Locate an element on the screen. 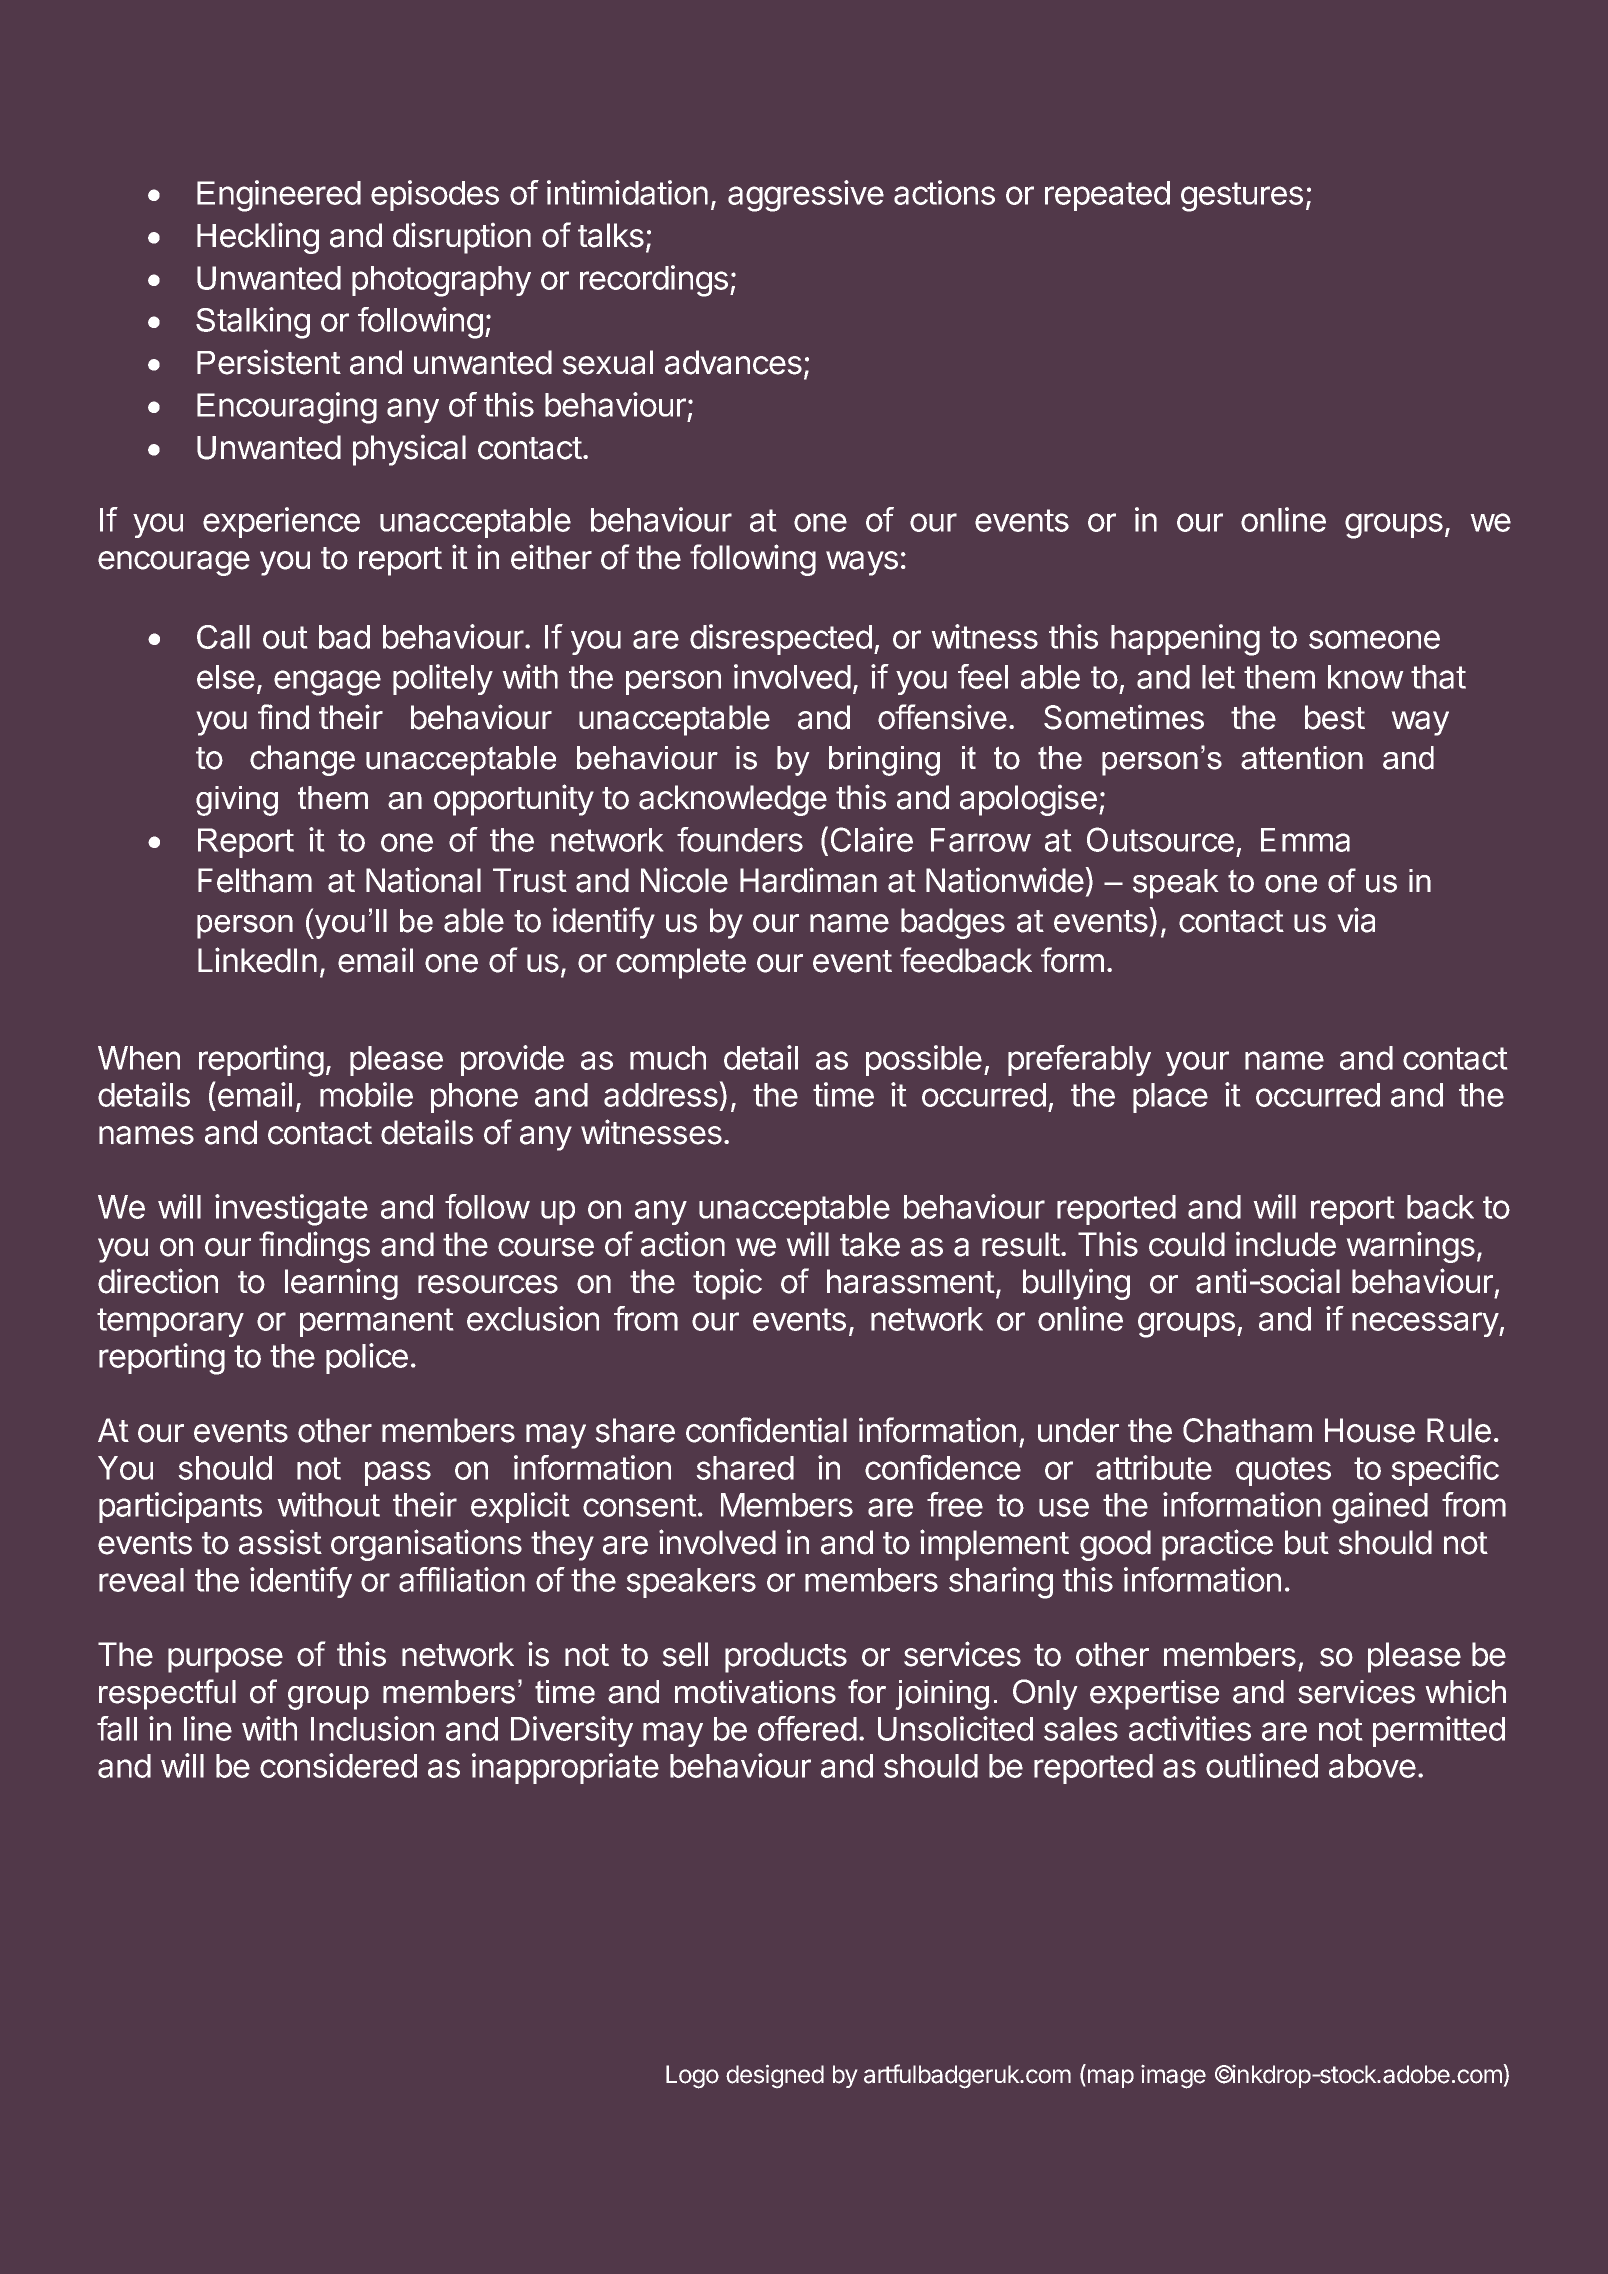  aggressive is located at coordinates (806, 196).
